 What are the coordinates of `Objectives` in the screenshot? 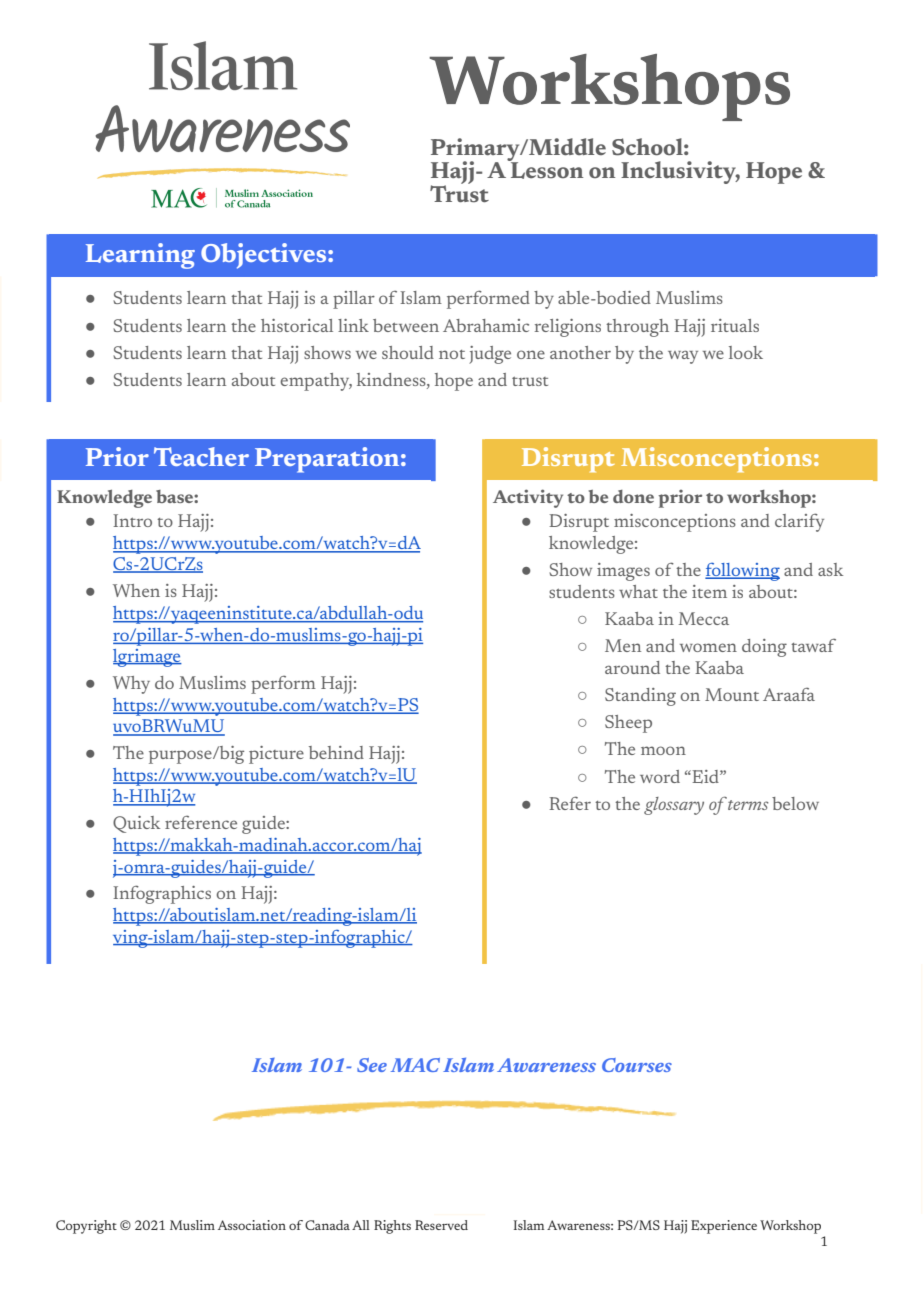 It's located at (265, 256).
